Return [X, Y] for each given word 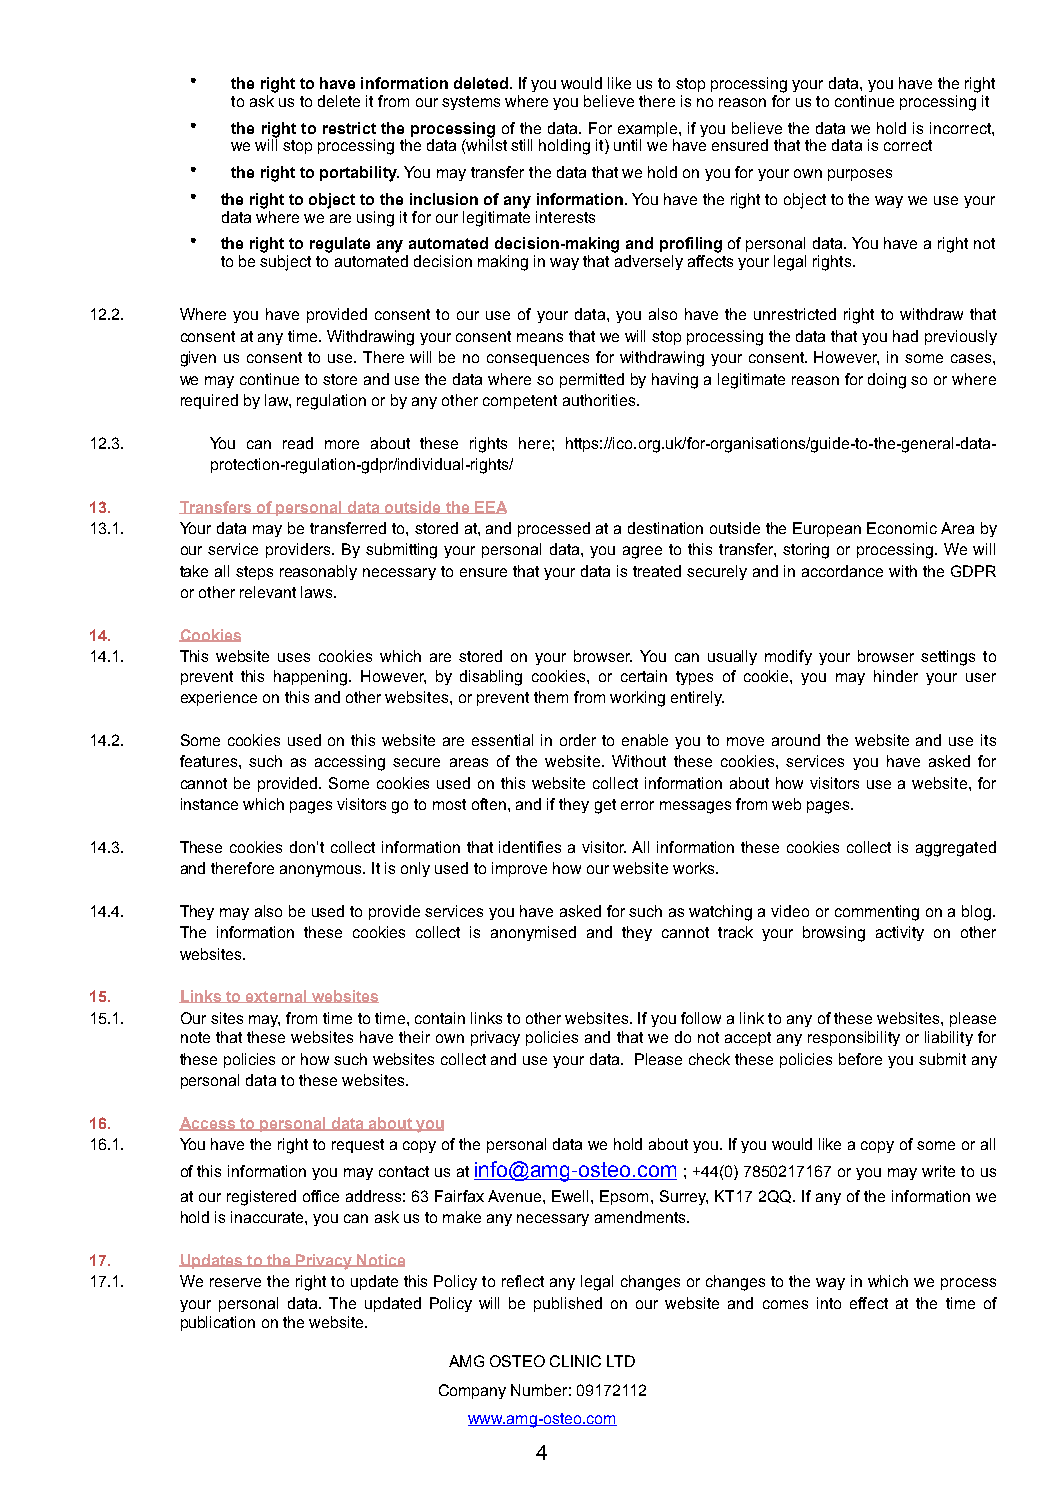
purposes [860, 175]
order [578, 740]
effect [869, 1303]
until [627, 145]
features [208, 761]
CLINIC [575, 1361]
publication [218, 1323]
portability [359, 174]
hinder [896, 676]
